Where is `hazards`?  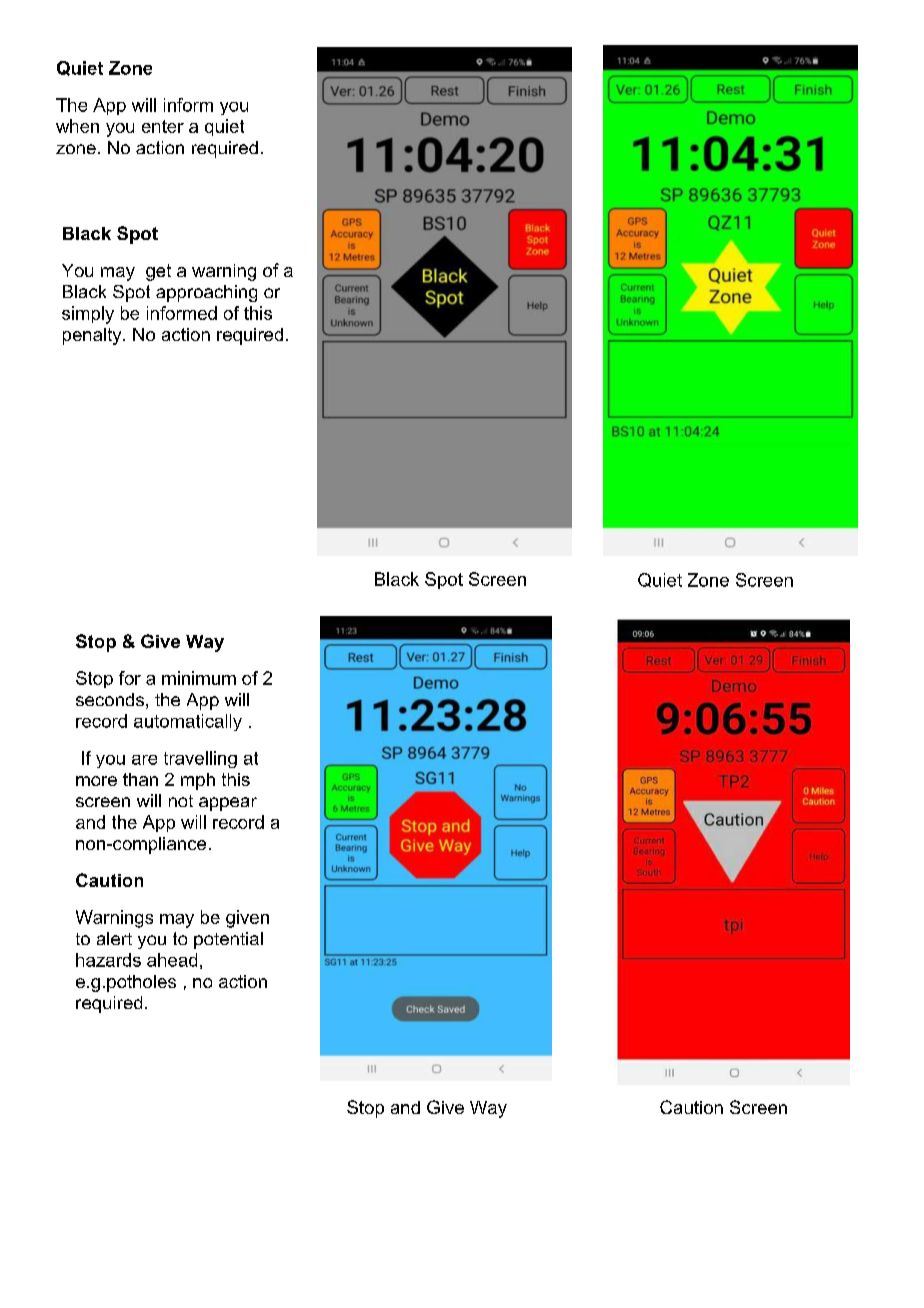 hazards is located at coordinates (108, 960).
